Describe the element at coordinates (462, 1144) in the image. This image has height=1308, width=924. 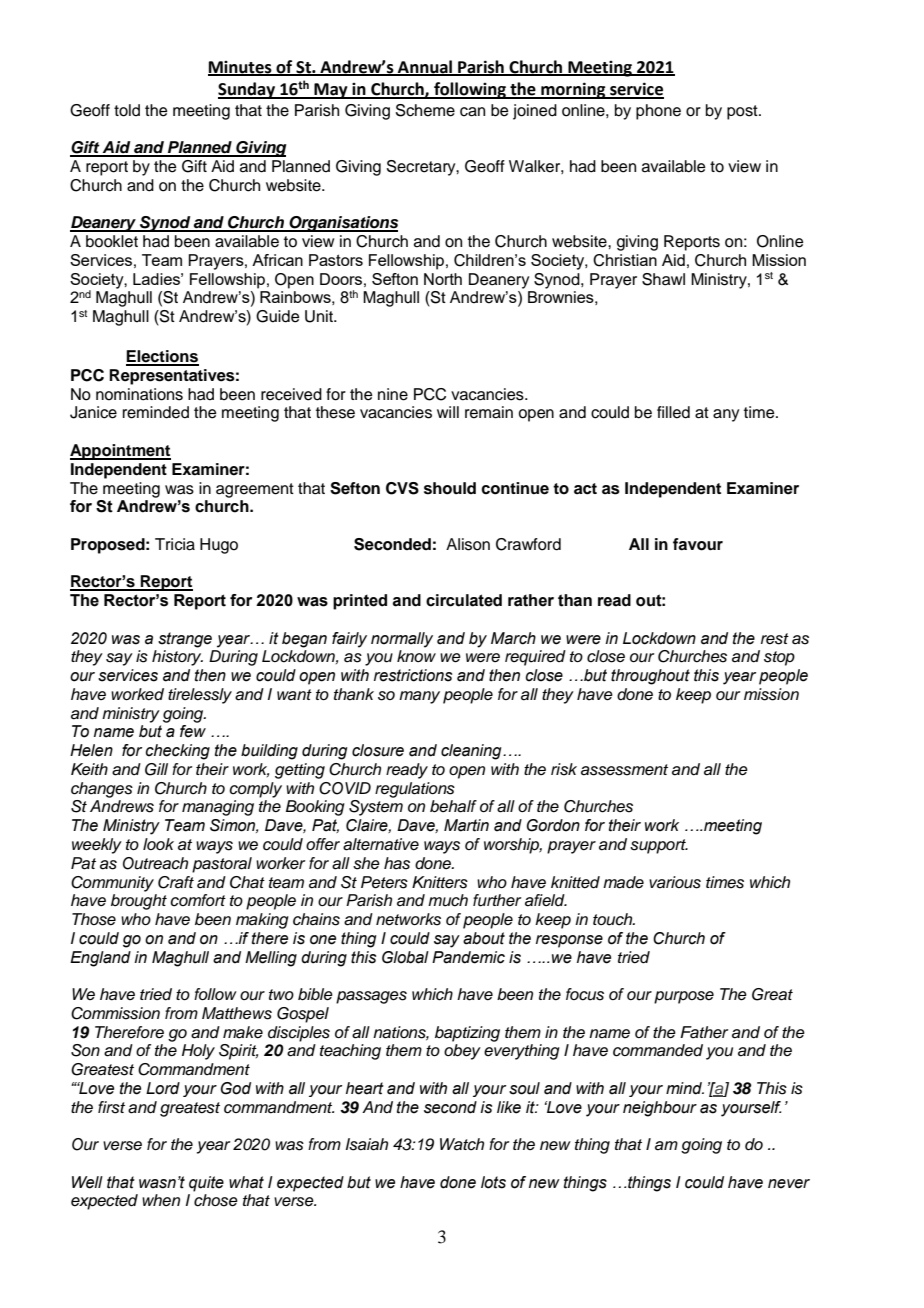
I see `Watch` at that location.
